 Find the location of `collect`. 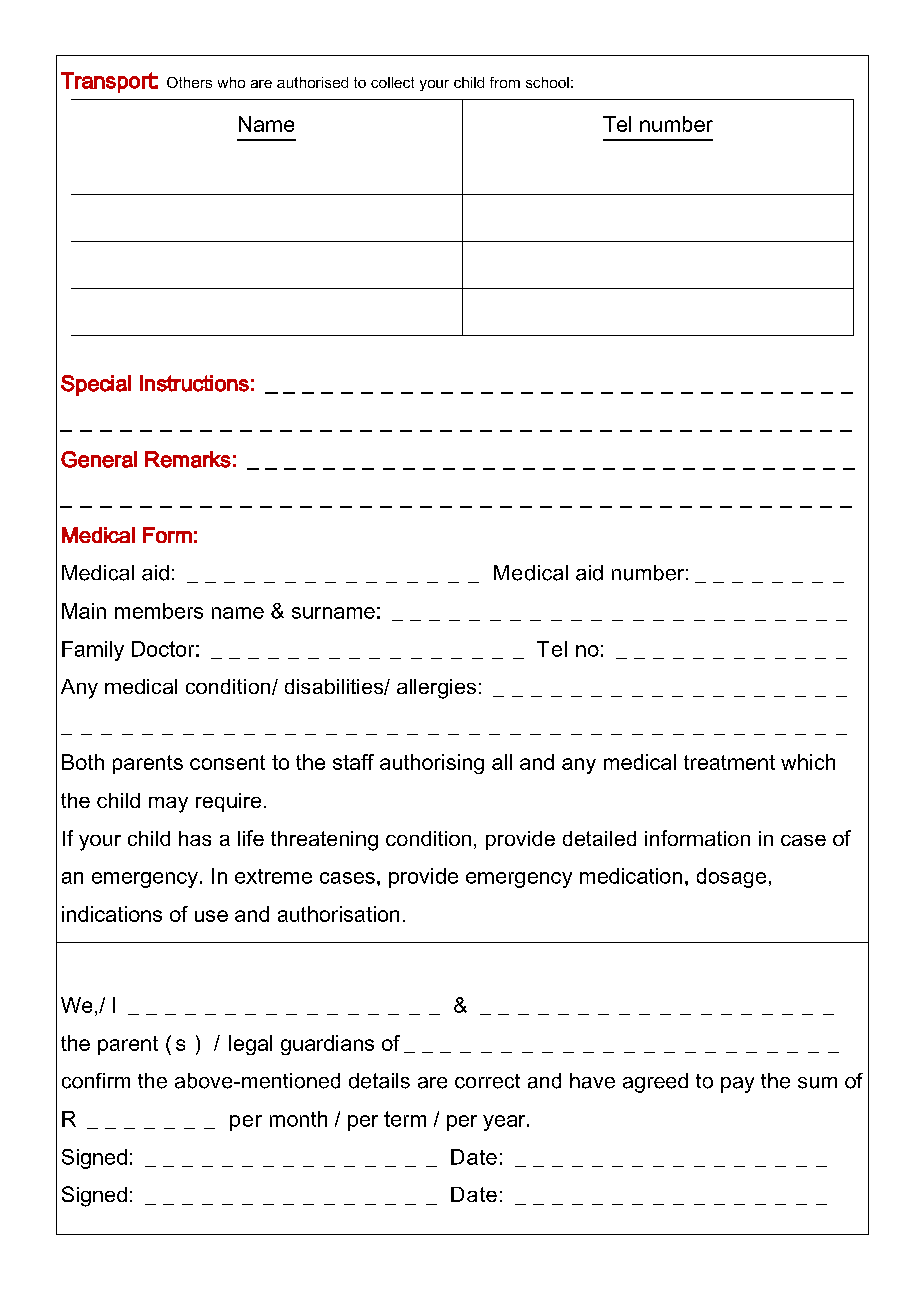

collect is located at coordinates (392, 82).
